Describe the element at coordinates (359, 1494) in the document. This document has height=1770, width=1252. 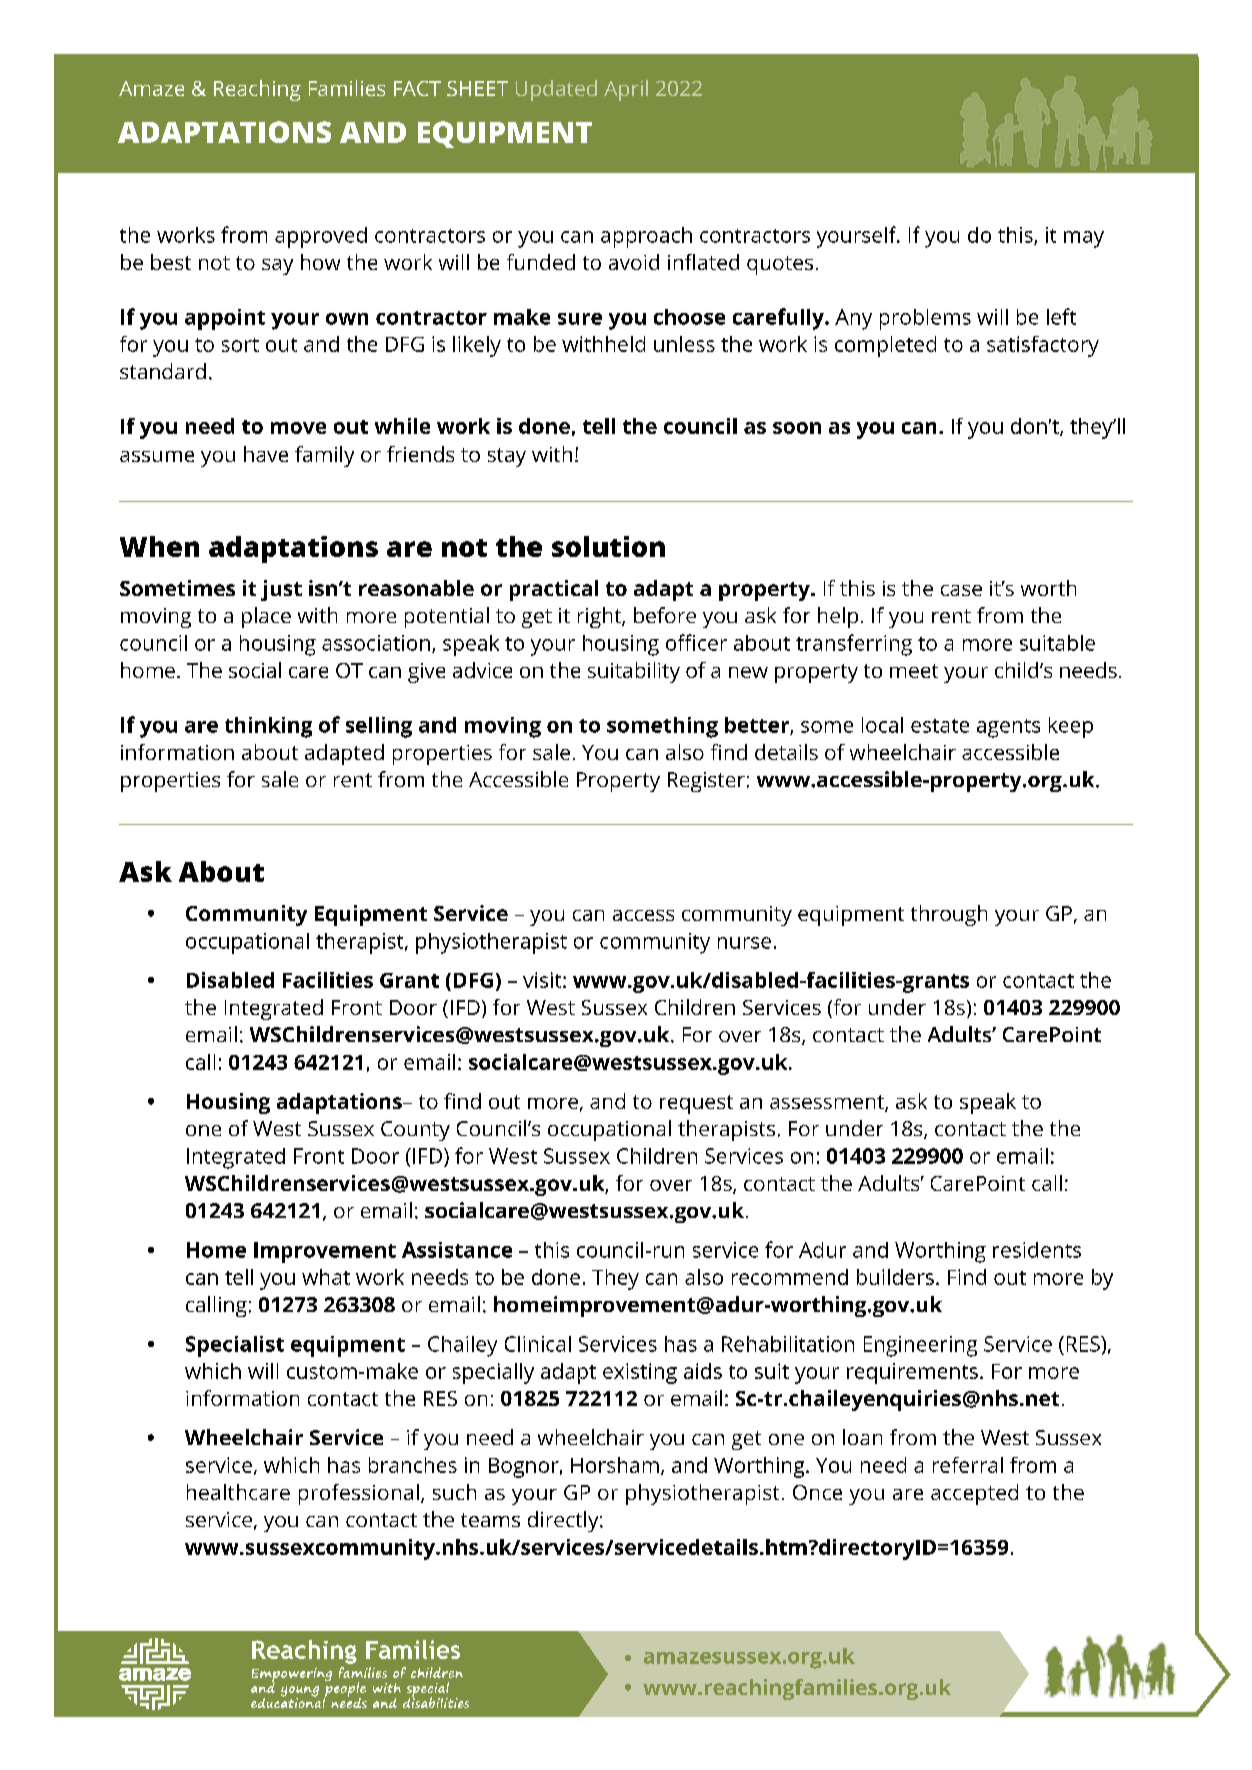
I see `professional` at that location.
